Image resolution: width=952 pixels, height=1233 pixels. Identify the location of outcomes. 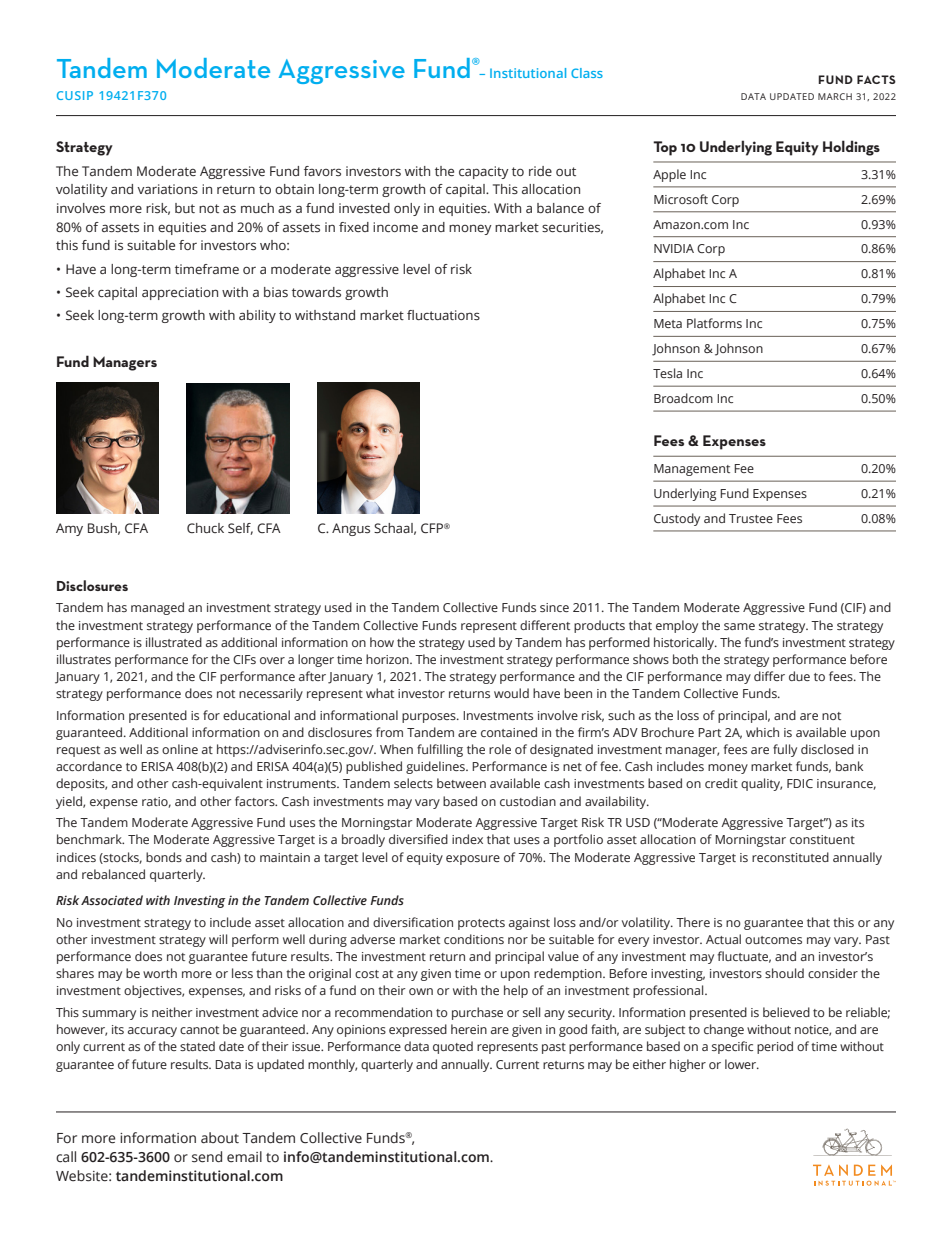
(773, 940).
